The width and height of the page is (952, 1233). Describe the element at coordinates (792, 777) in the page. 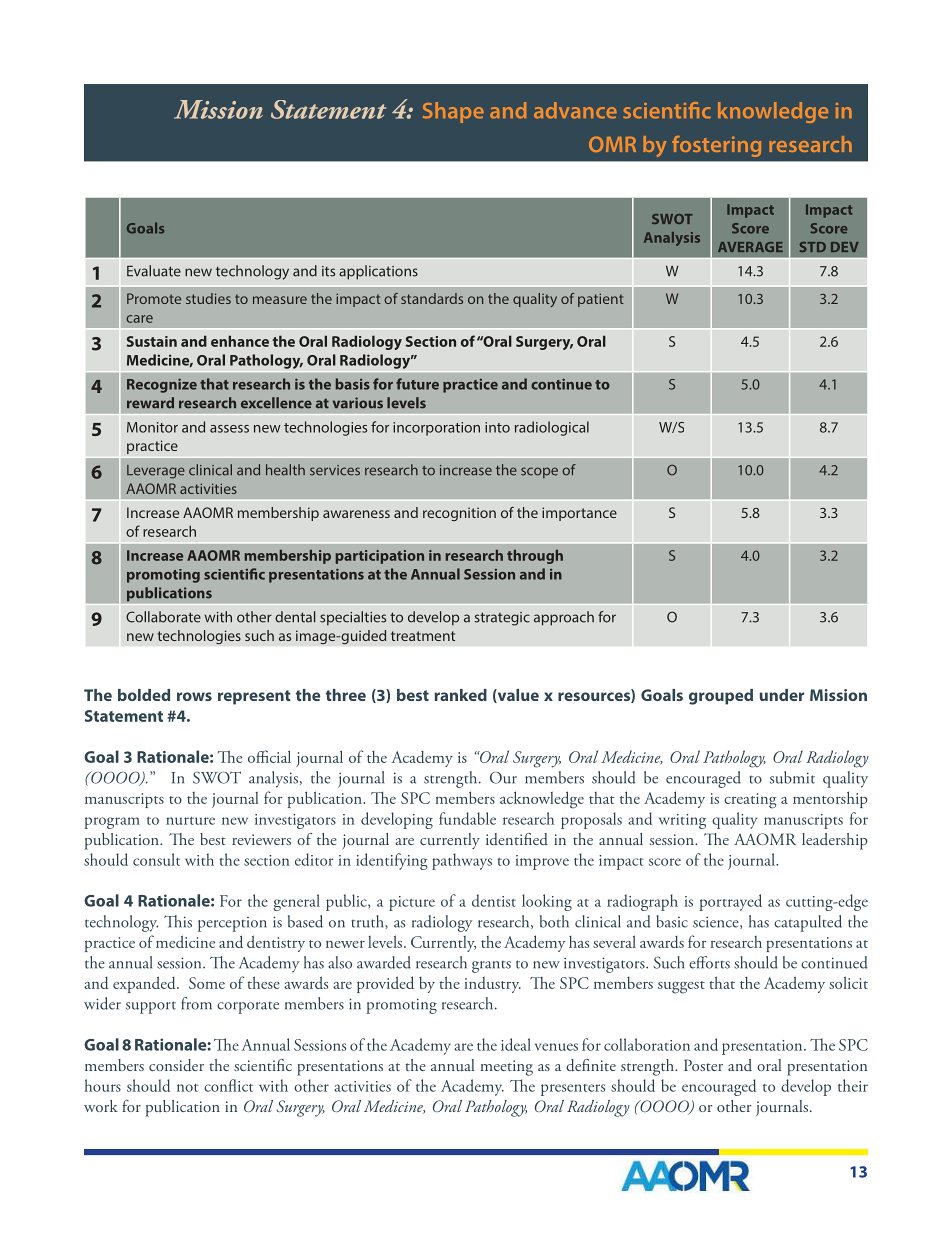

I see `submit` at that location.
